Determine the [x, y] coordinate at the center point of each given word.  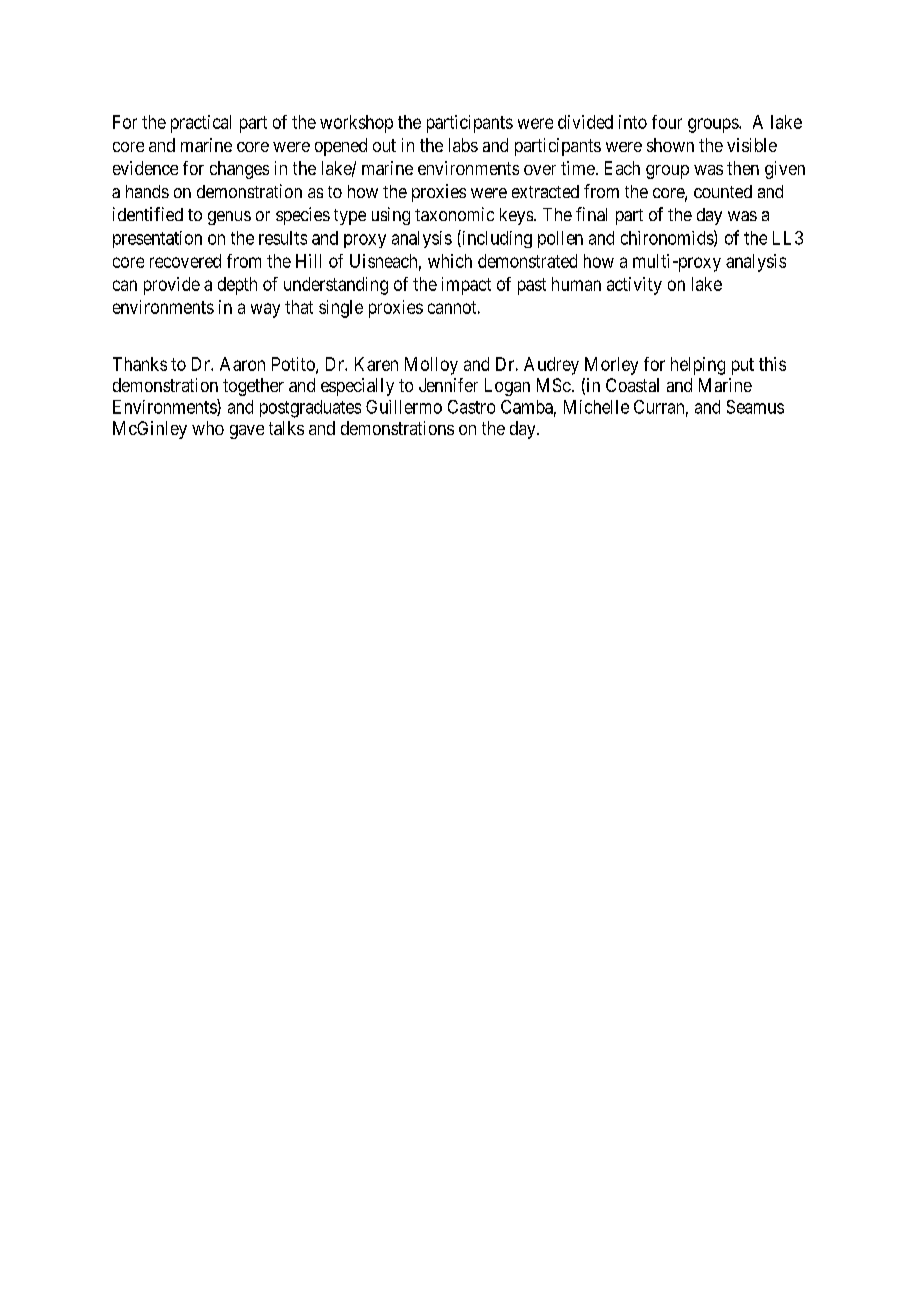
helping [698, 366]
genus [229, 218]
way [265, 310]
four [667, 122]
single [341, 309]
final [591, 214]
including [496, 239]
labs [463, 145]
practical [201, 124]
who [208, 428]
